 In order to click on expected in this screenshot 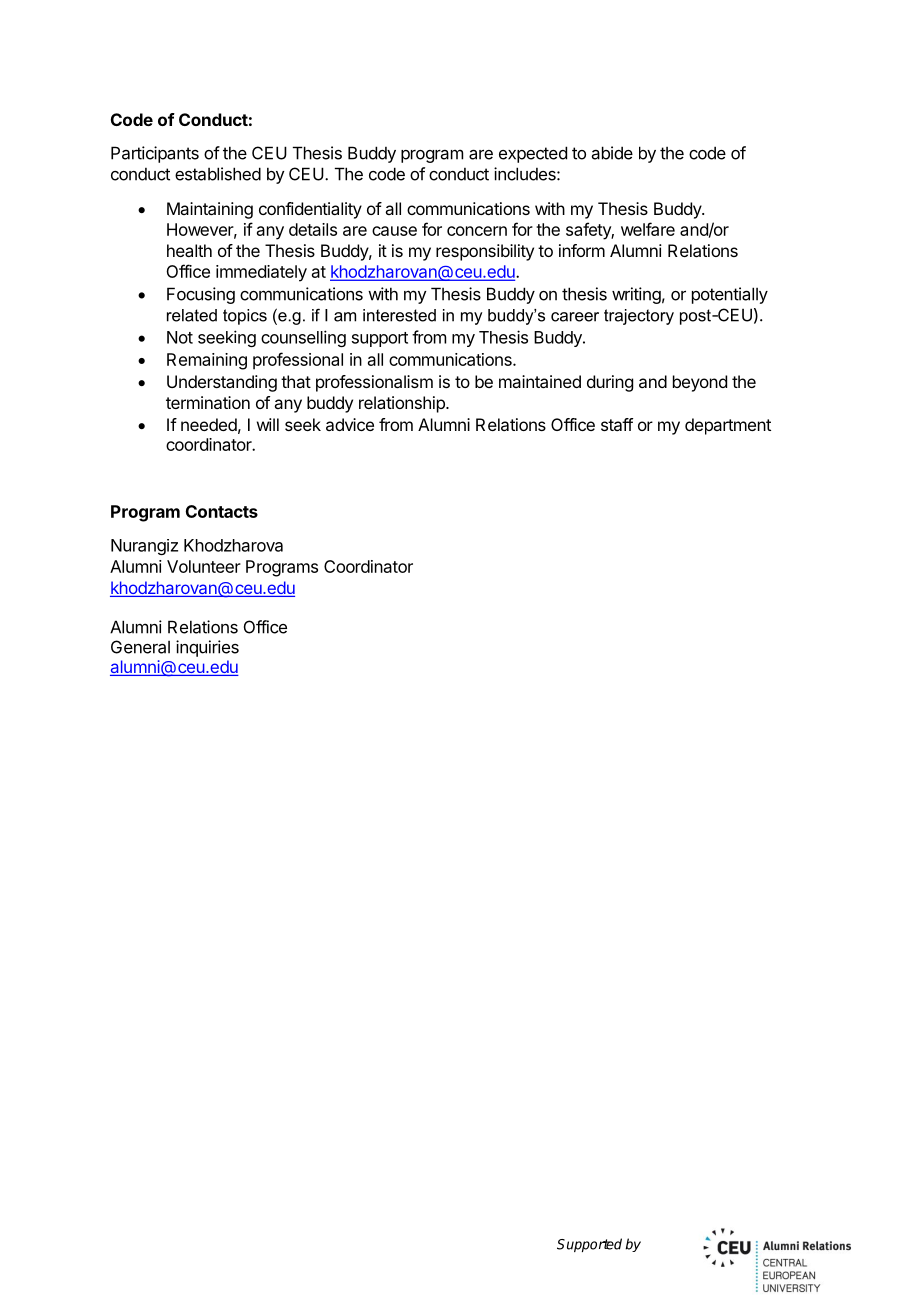, I will do `click(533, 154)`.
